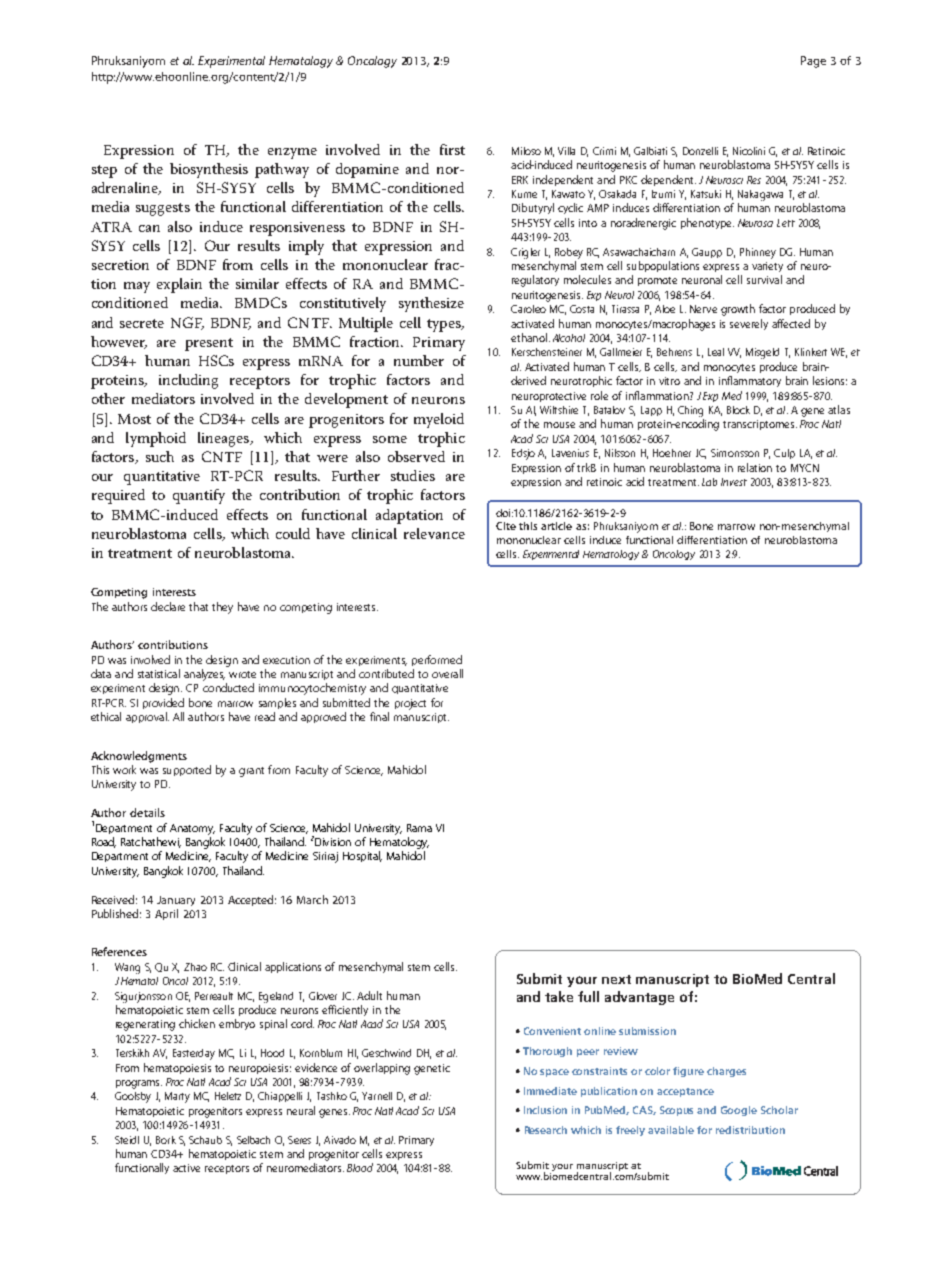 The height and width of the document is (1270, 952). I want to click on Rama, so click(419, 828).
